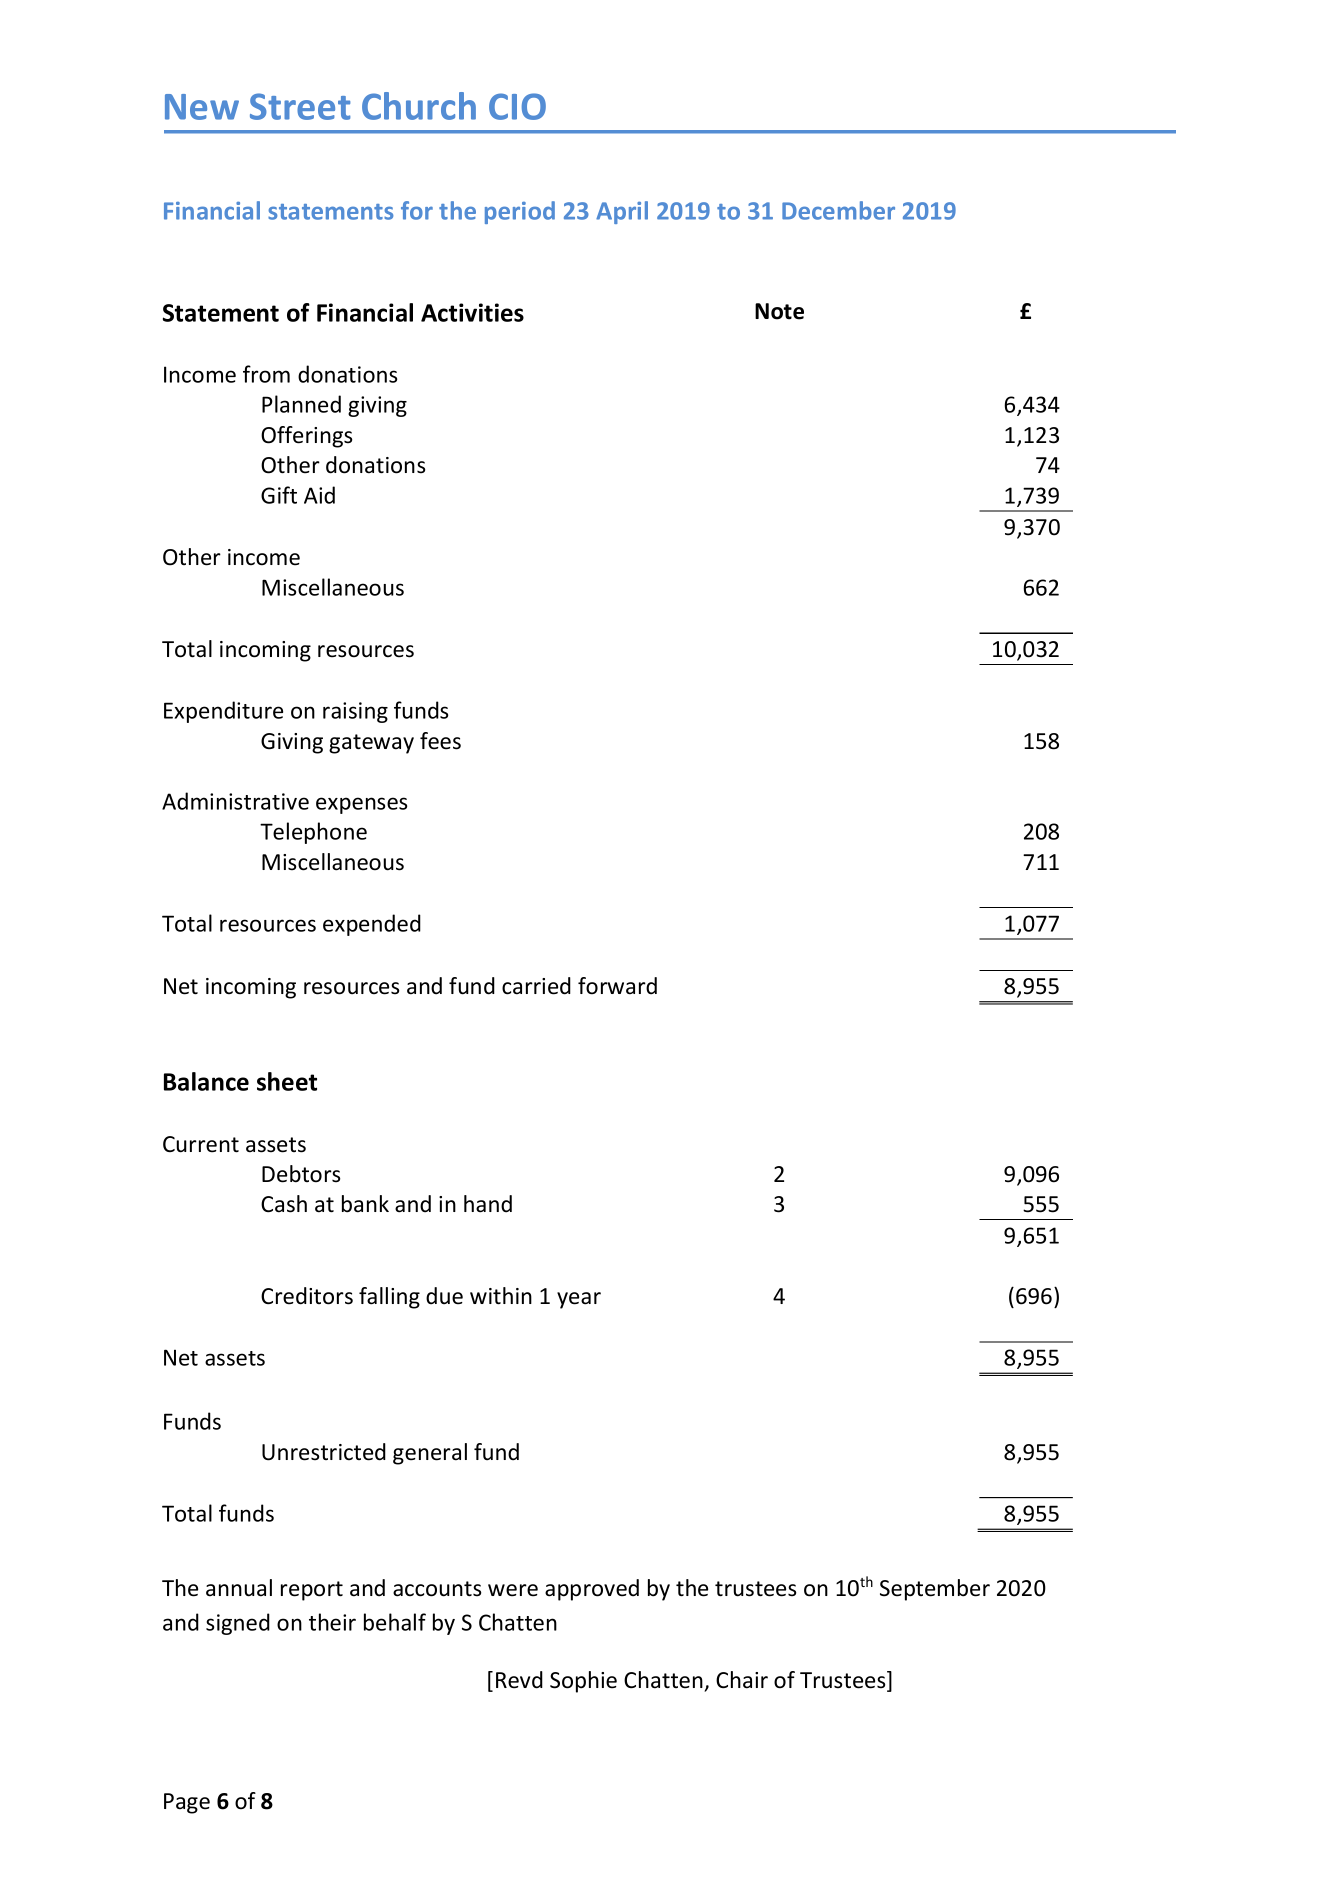  Describe the element at coordinates (284, 1204) in the document. I see `Cash` at that location.
